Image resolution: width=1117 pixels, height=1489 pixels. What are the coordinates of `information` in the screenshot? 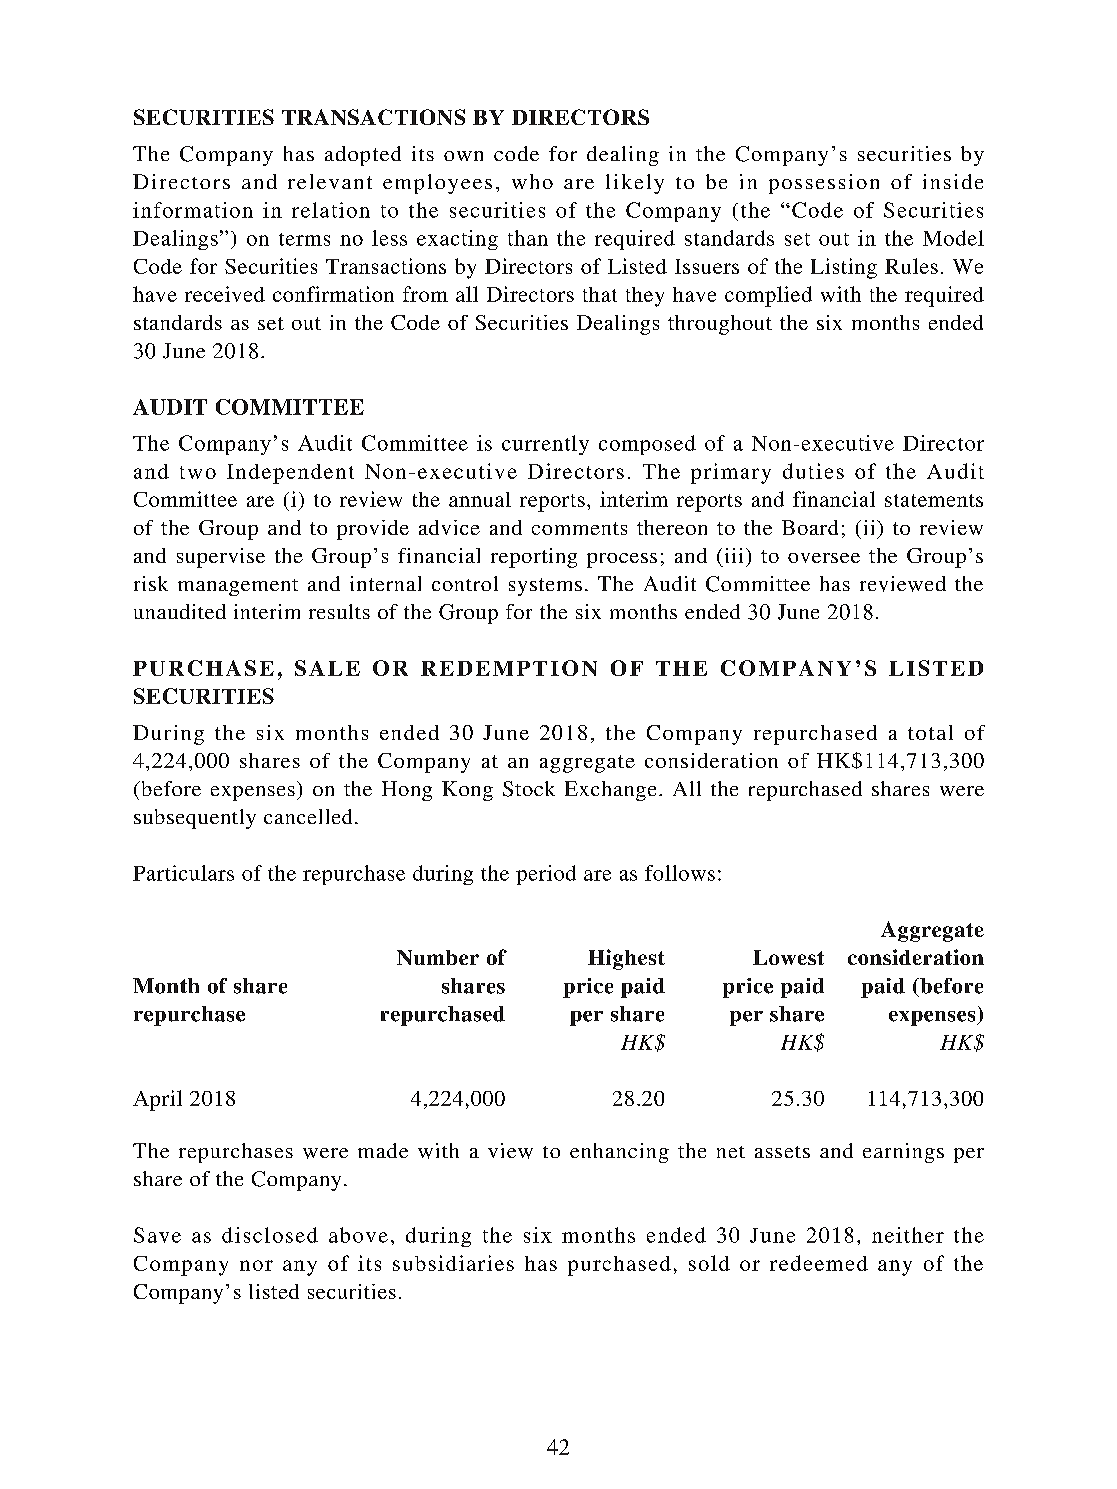 It's located at (193, 210).
